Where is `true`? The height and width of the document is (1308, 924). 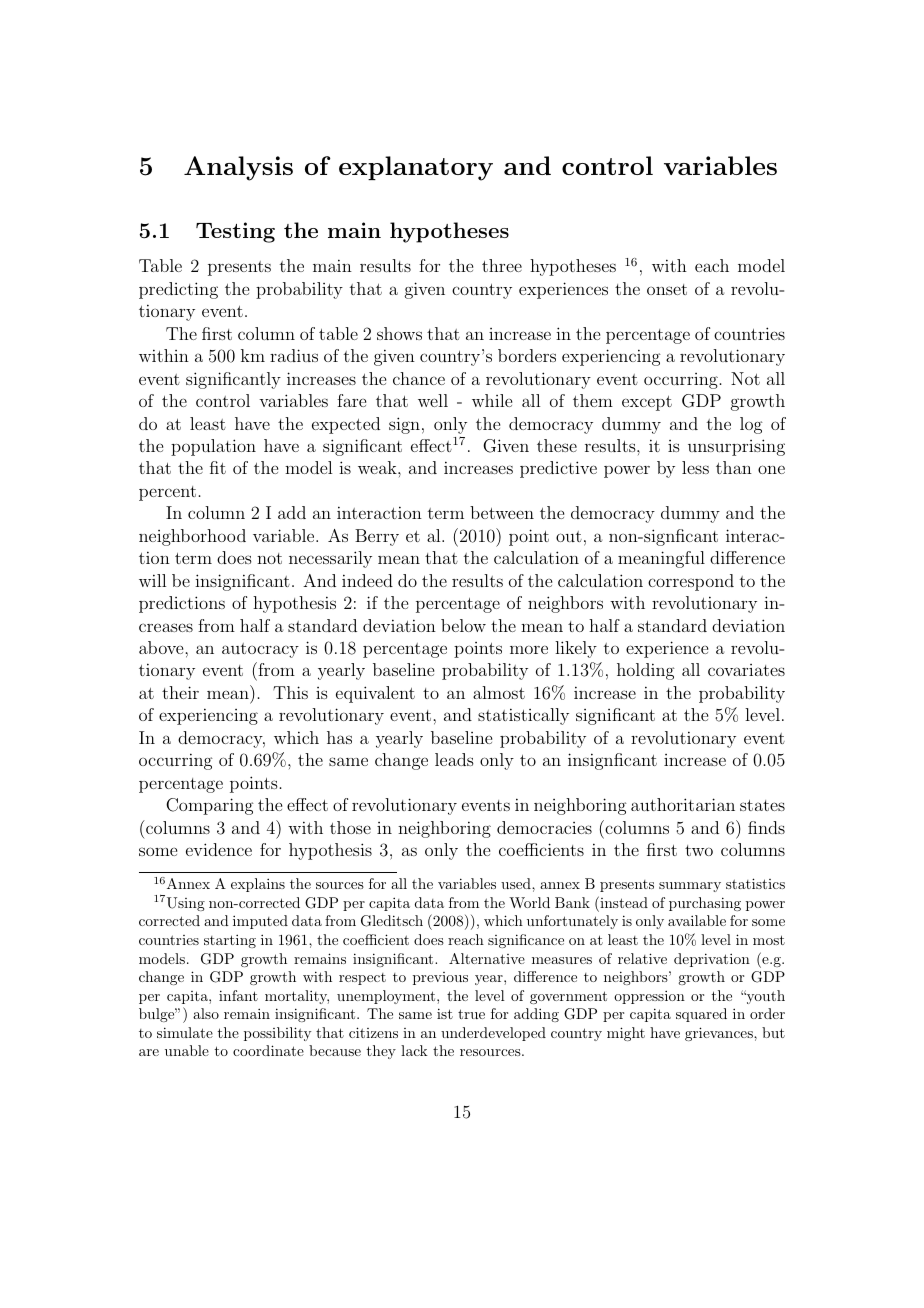
true is located at coordinates (471, 1014).
